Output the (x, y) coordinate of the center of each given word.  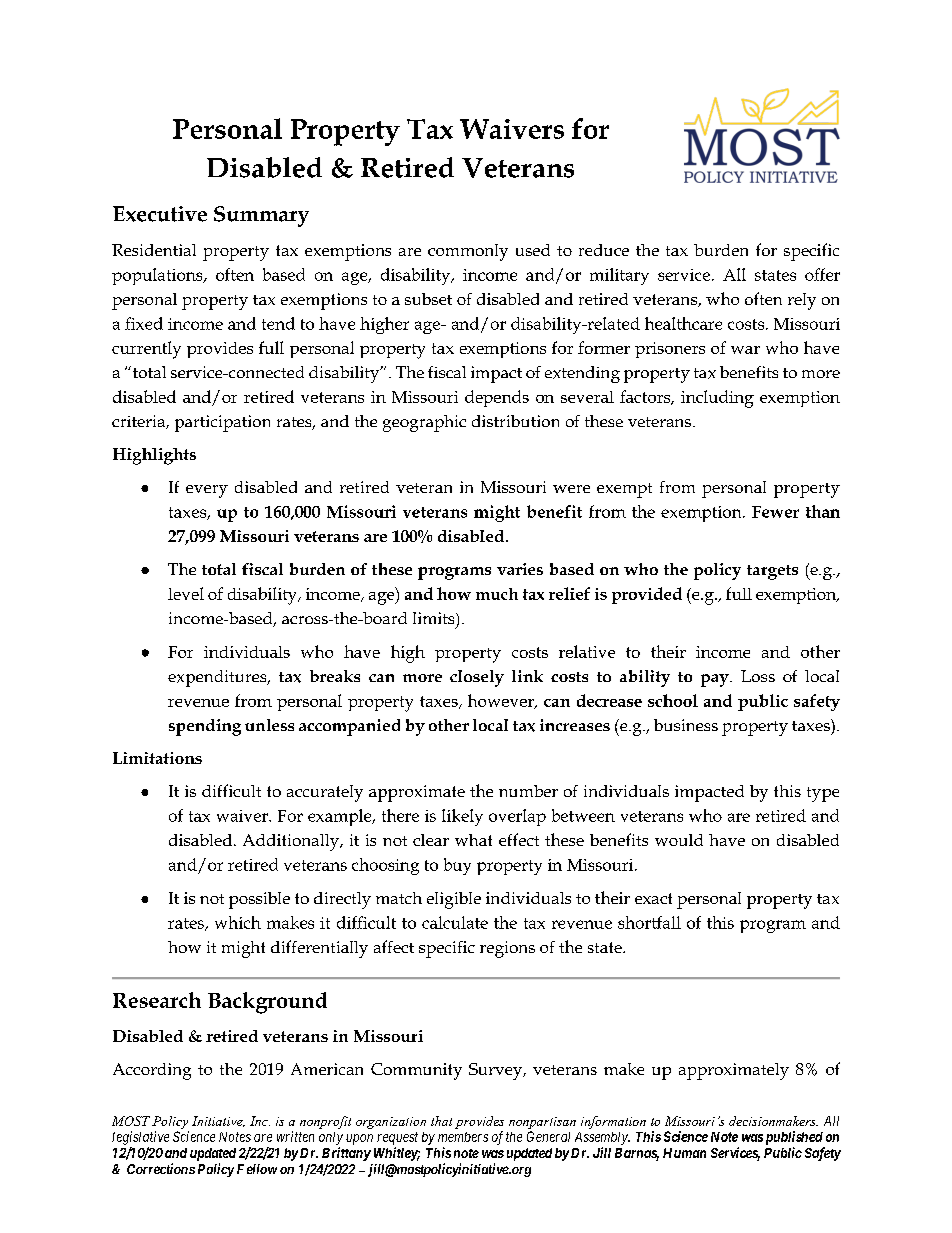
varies (520, 569)
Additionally (292, 842)
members (463, 1137)
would (679, 840)
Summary (261, 216)
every (207, 491)
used (533, 250)
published (794, 1138)
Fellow (257, 1169)
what (473, 840)
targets (772, 572)
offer (822, 274)
